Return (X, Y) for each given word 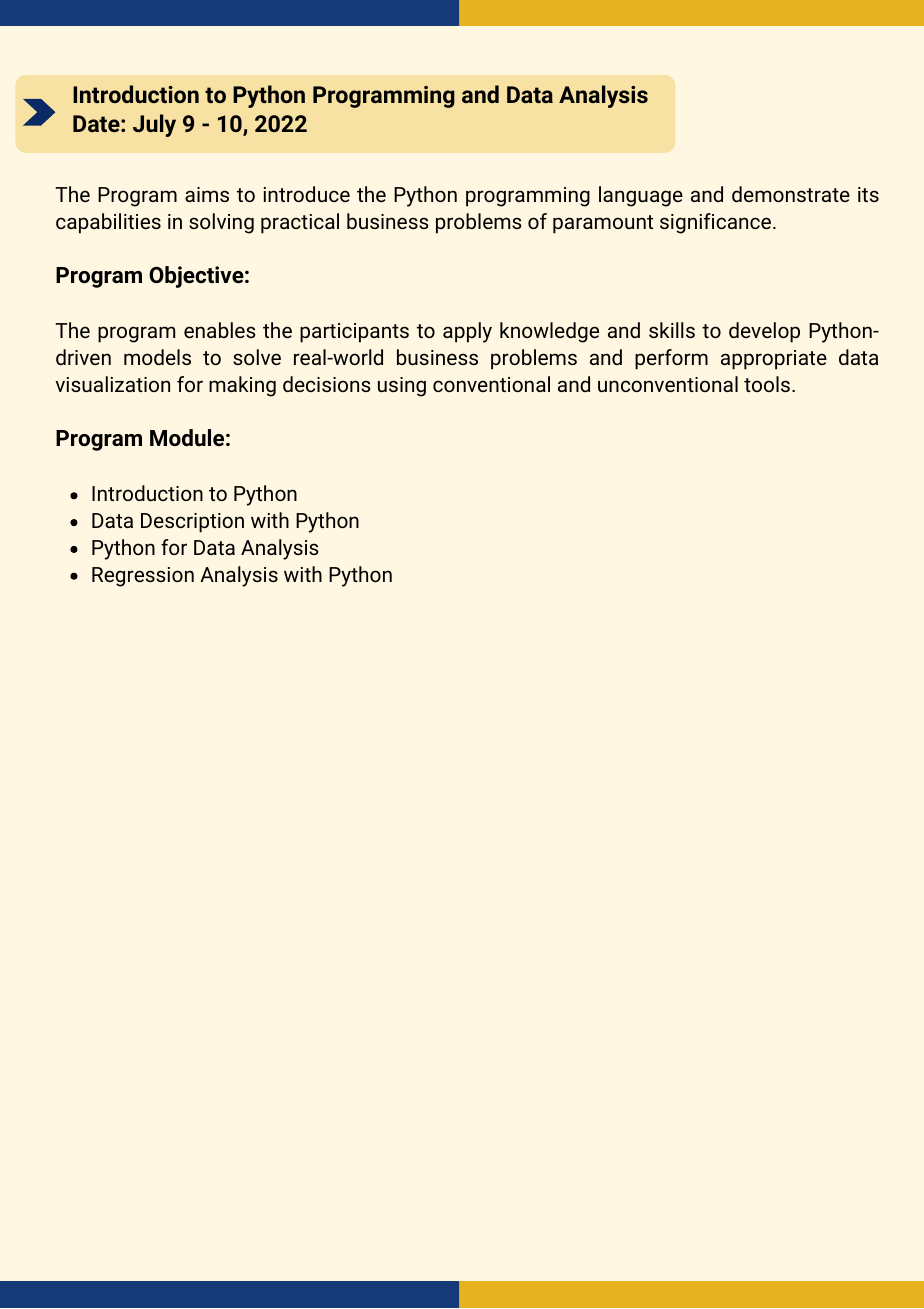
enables (220, 330)
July (154, 125)
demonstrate (791, 194)
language (641, 196)
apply (467, 332)
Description (192, 523)
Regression (143, 577)
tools (767, 384)
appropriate (774, 360)
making (242, 386)
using (402, 387)
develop (764, 332)
